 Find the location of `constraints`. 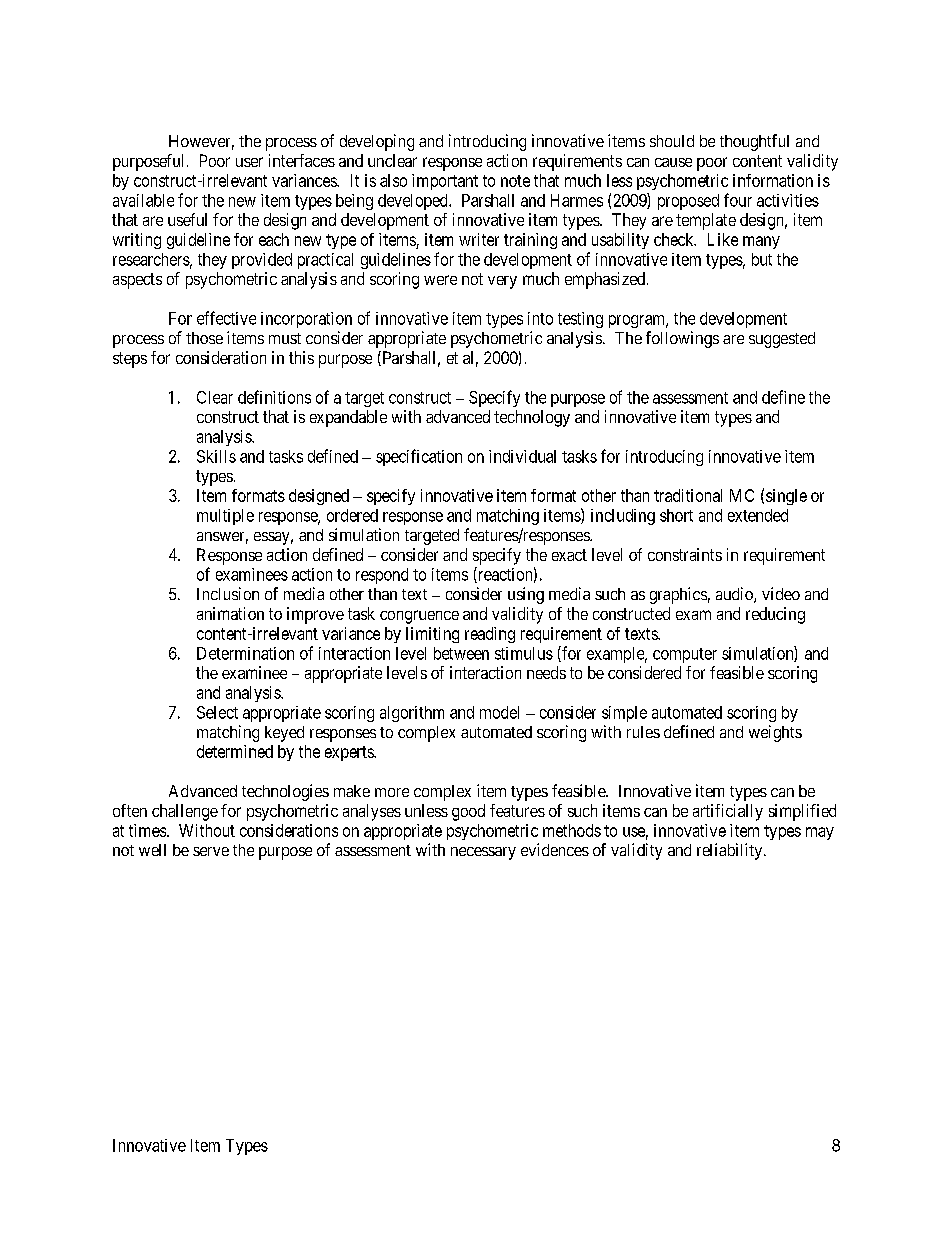

constraints is located at coordinates (685, 554).
